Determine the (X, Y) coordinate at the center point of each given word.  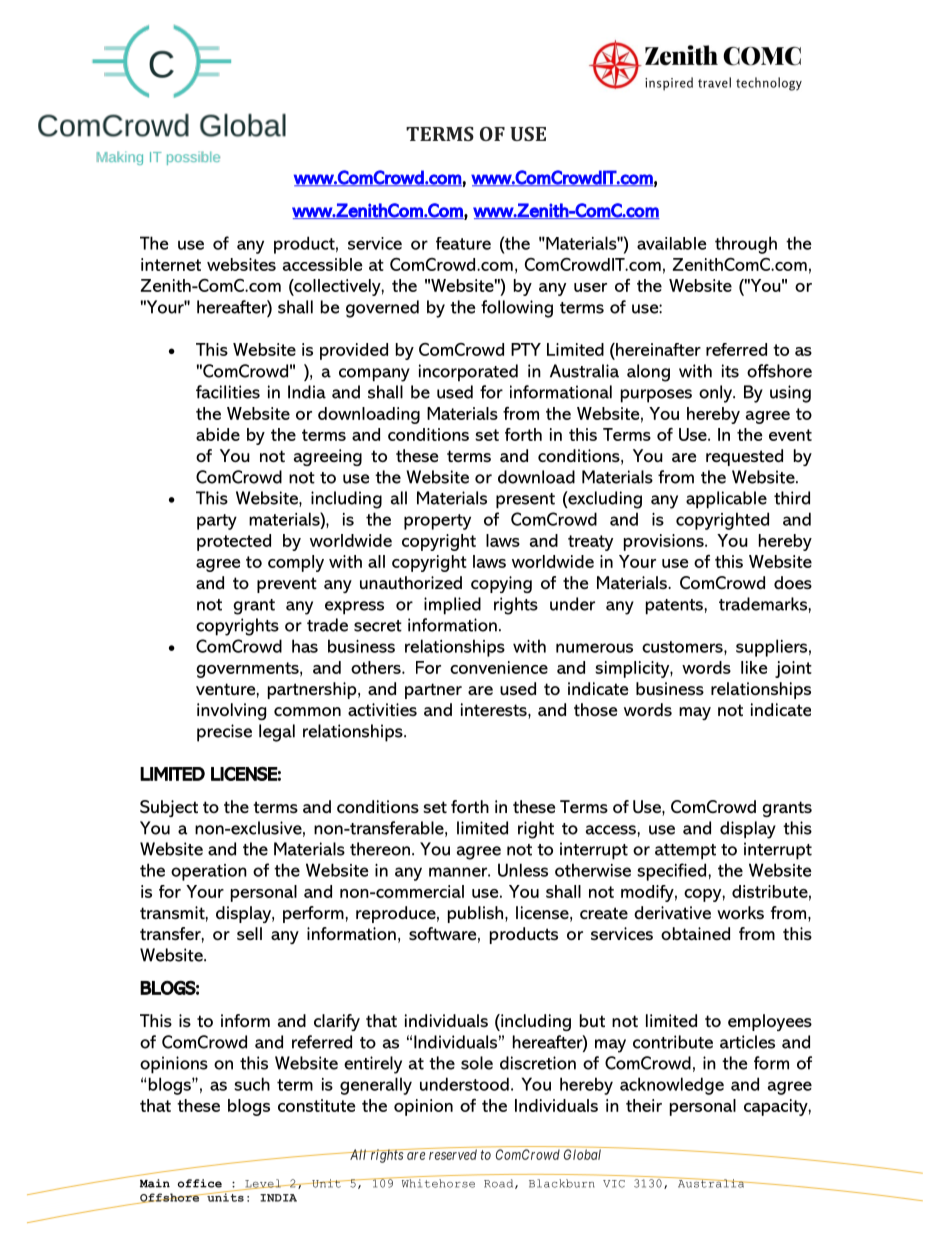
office (200, 1183)
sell (249, 933)
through (746, 245)
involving (231, 711)
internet (171, 264)
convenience (499, 667)
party (217, 522)
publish (477, 914)
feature (463, 243)
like (754, 667)
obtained (695, 933)
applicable (726, 500)
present (525, 501)
